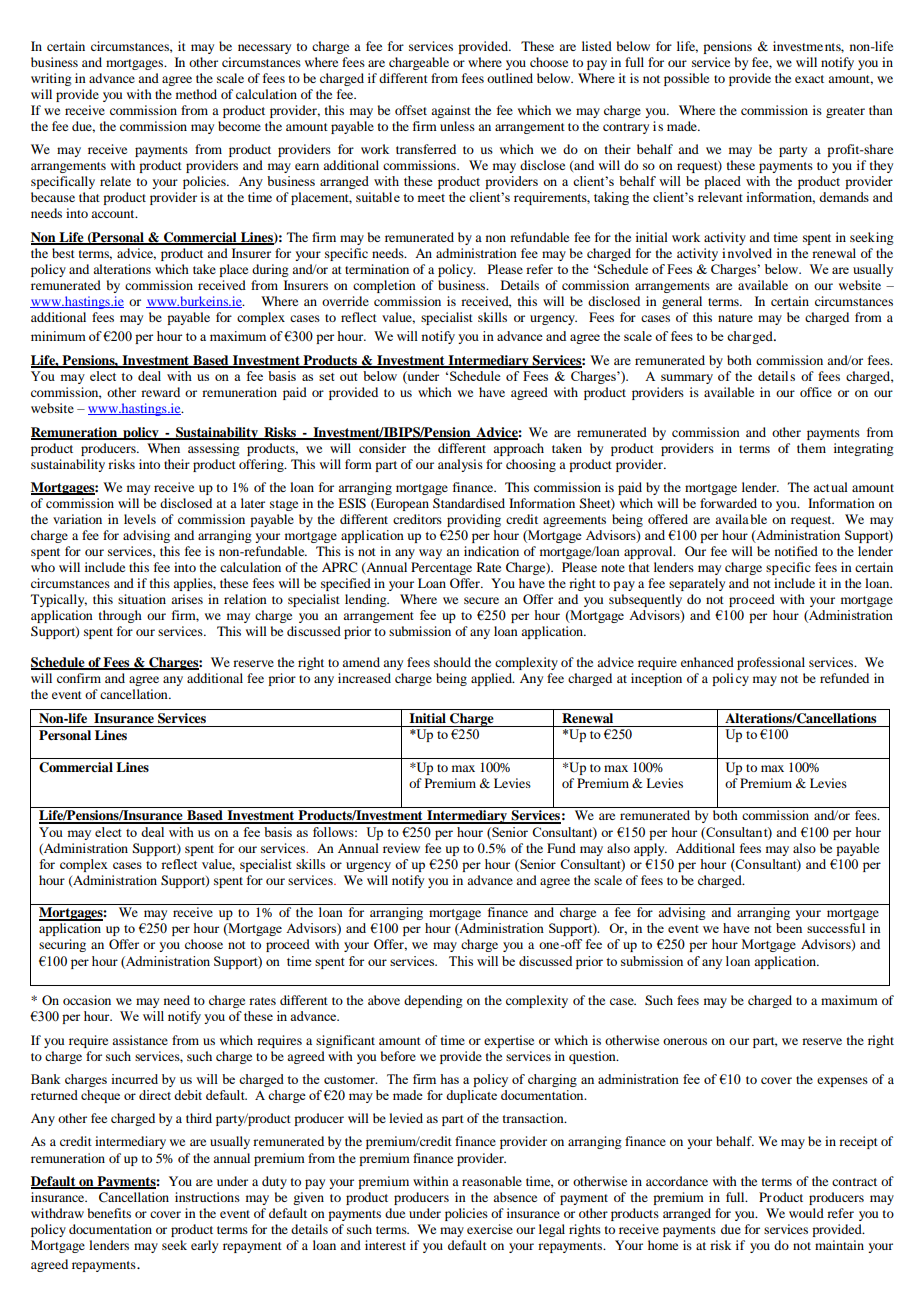  I want to click on securing, so click(62, 945).
